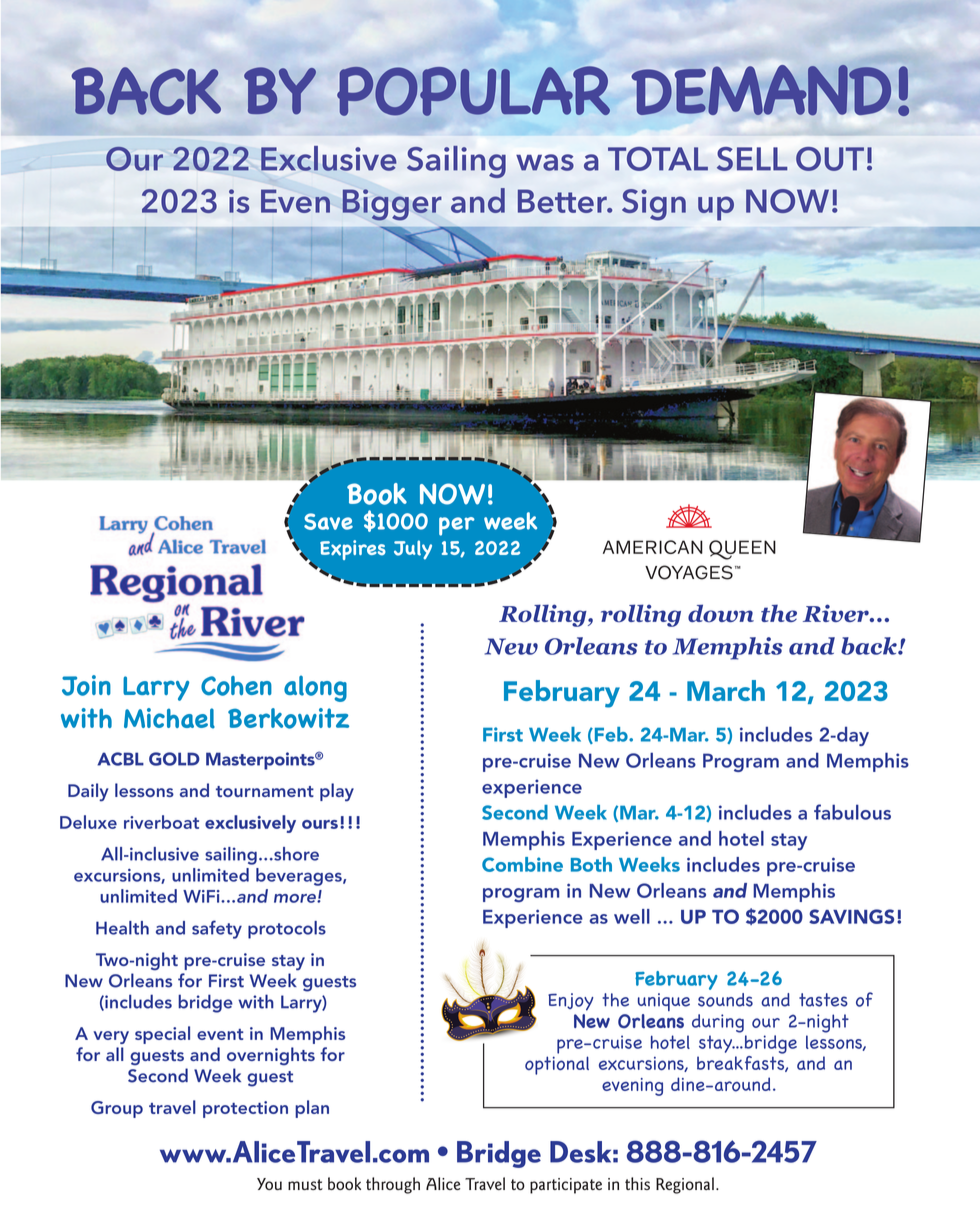 The height and width of the screenshot is (1229, 980). Describe the element at coordinates (473, 91) in the screenshot. I see `POPULAR` at that location.
